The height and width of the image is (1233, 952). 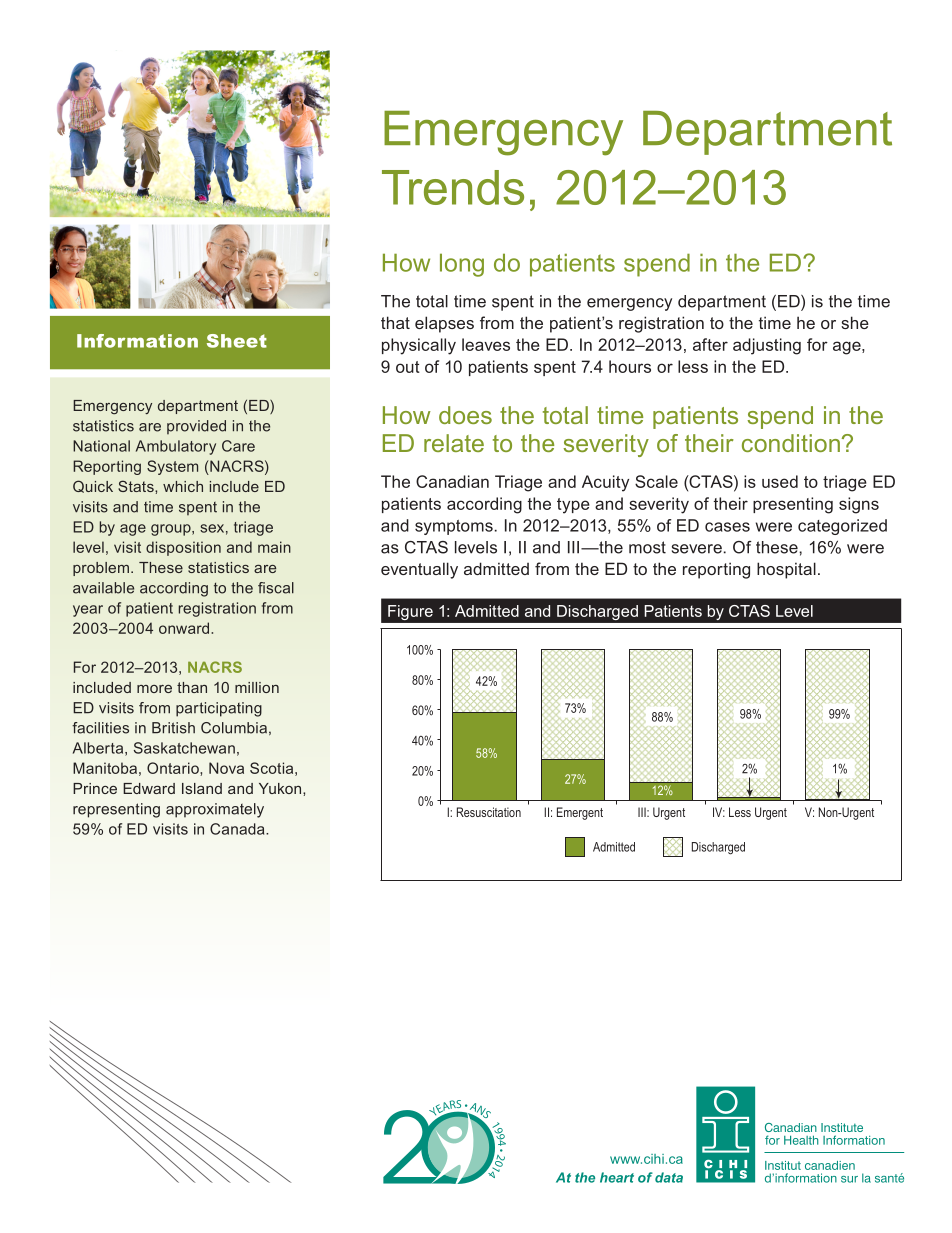 I want to click on Emergent, so click(x=580, y=813).
